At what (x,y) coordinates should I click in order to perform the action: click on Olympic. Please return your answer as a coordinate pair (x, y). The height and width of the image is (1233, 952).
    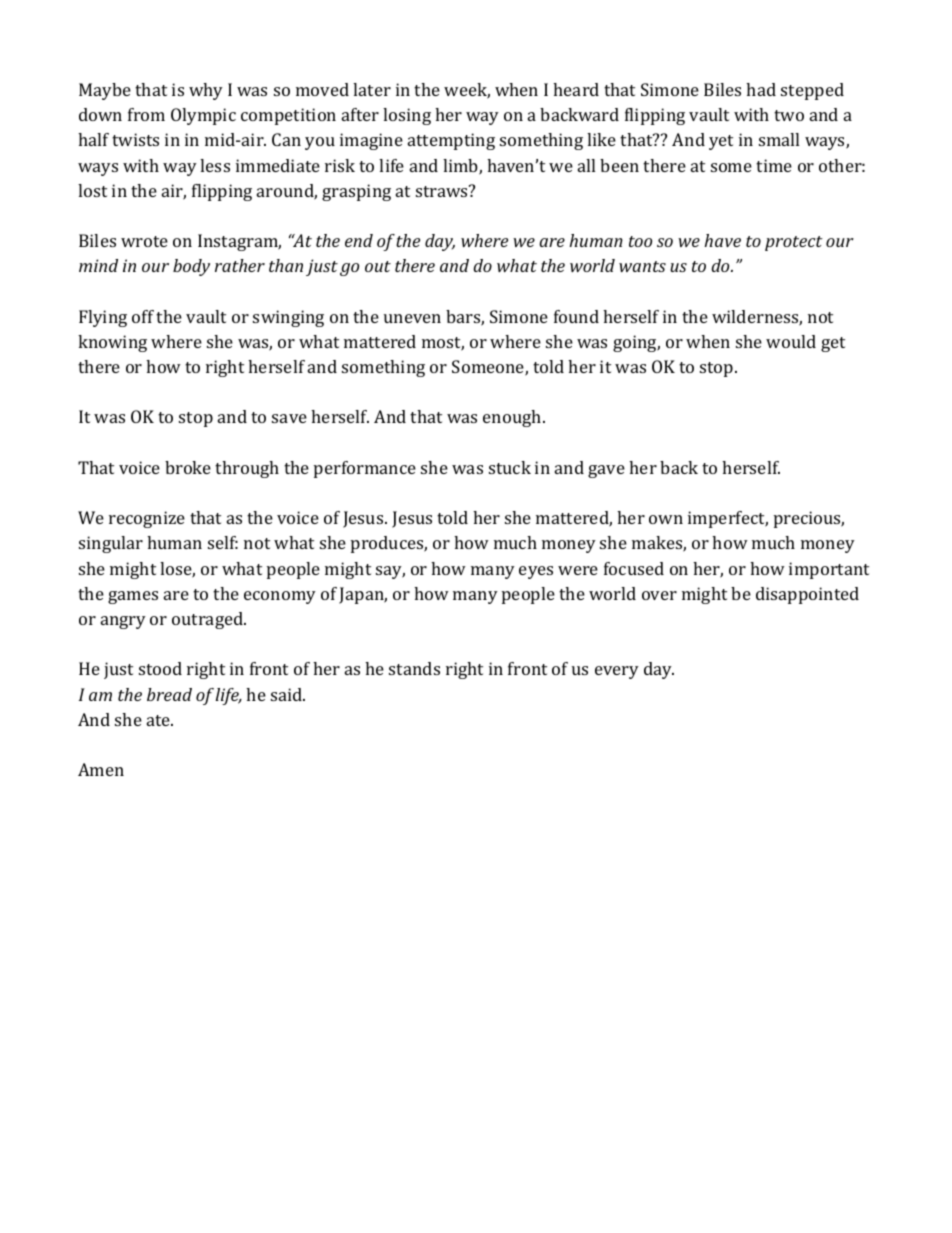
    Looking at the image, I should click on (203, 116).
